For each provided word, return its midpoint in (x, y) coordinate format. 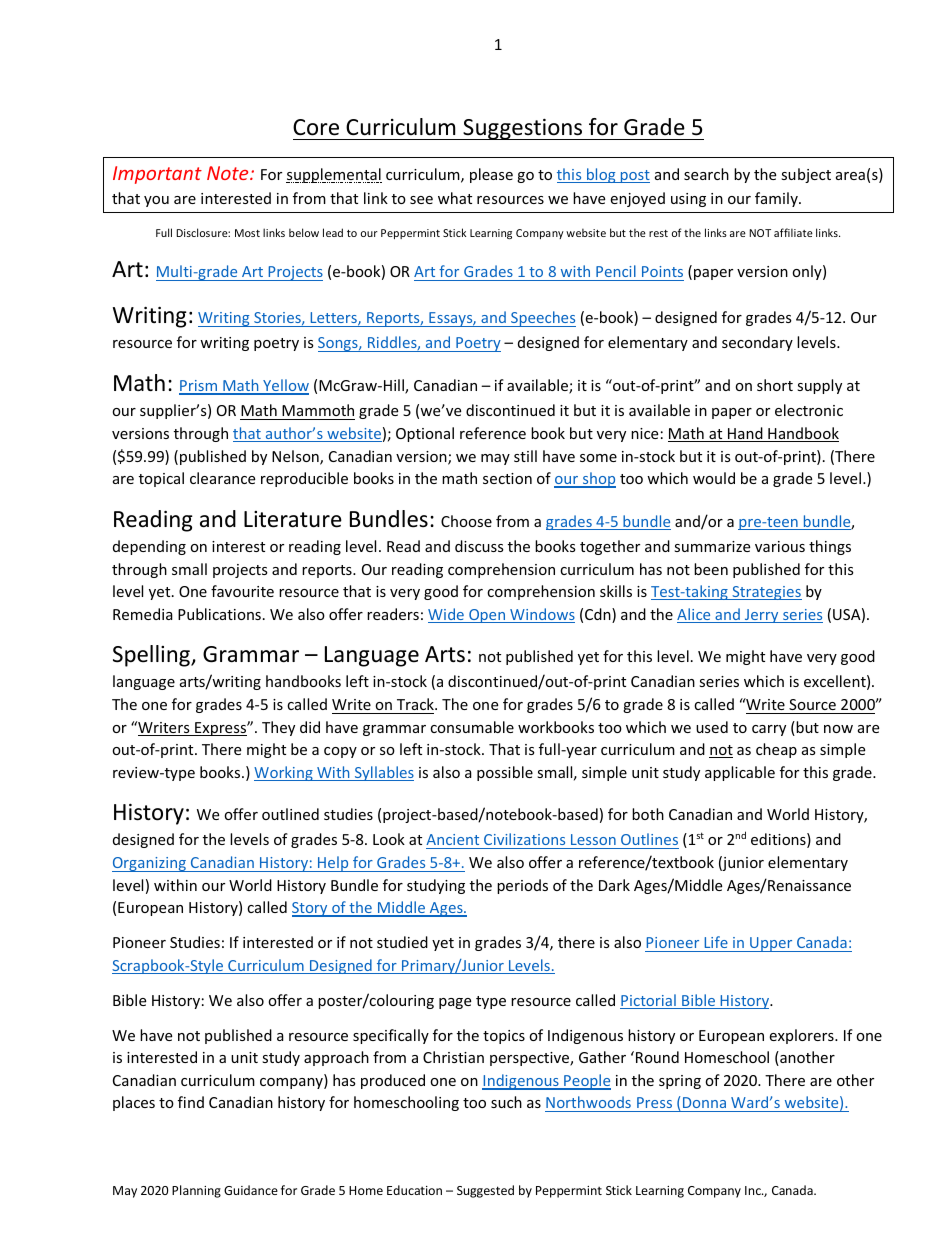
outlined (290, 814)
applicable (740, 773)
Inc (754, 1190)
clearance (222, 478)
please (491, 175)
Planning (196, 1191)
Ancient (454, 841)
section (507, 478)
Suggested (485, 1191)
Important (157, 175)
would (714, 478)
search (706, 174)
